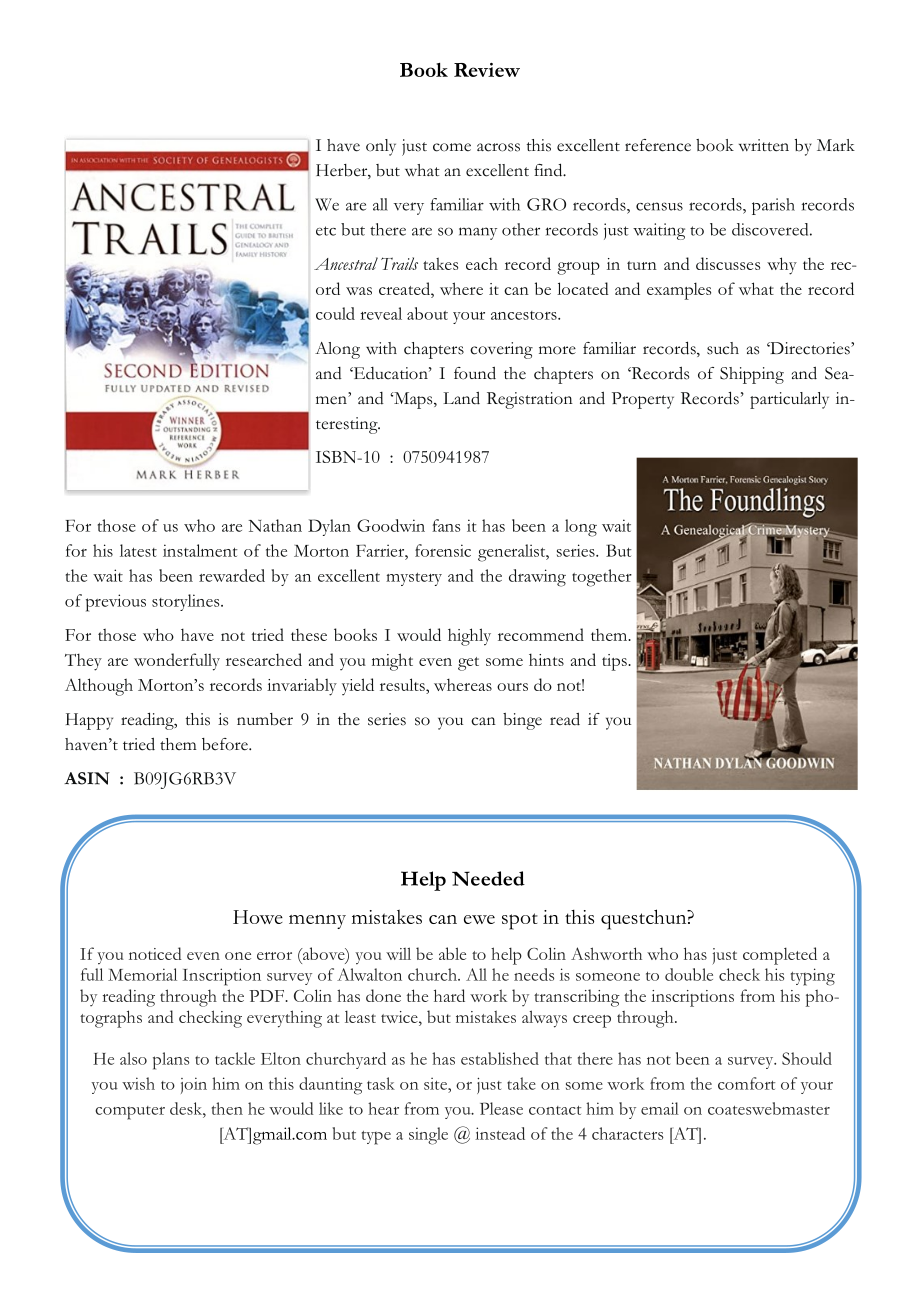  I want to click on tips, so click(615, 662).
